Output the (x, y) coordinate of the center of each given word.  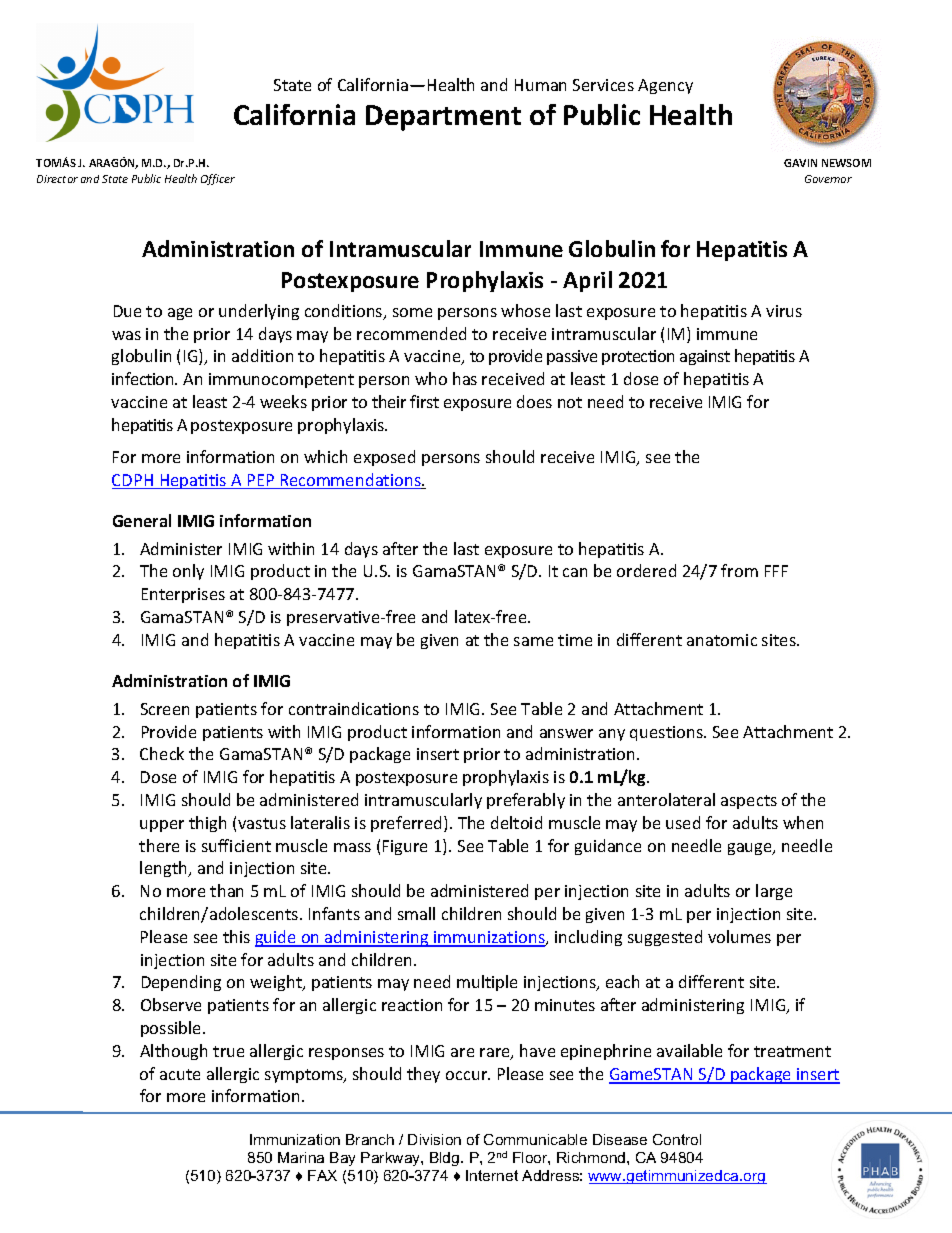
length (164, 869)
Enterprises (183, 595)
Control (677, 1139)
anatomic (722, 640)
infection (144, 378)
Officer (218, 179)
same (533, 641)
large (774, 892)
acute (180, 1074)
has (465, 378)
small (416, 913)
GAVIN (800, 163)
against (705, 357)
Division (434, 1139)
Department (443, 118)
